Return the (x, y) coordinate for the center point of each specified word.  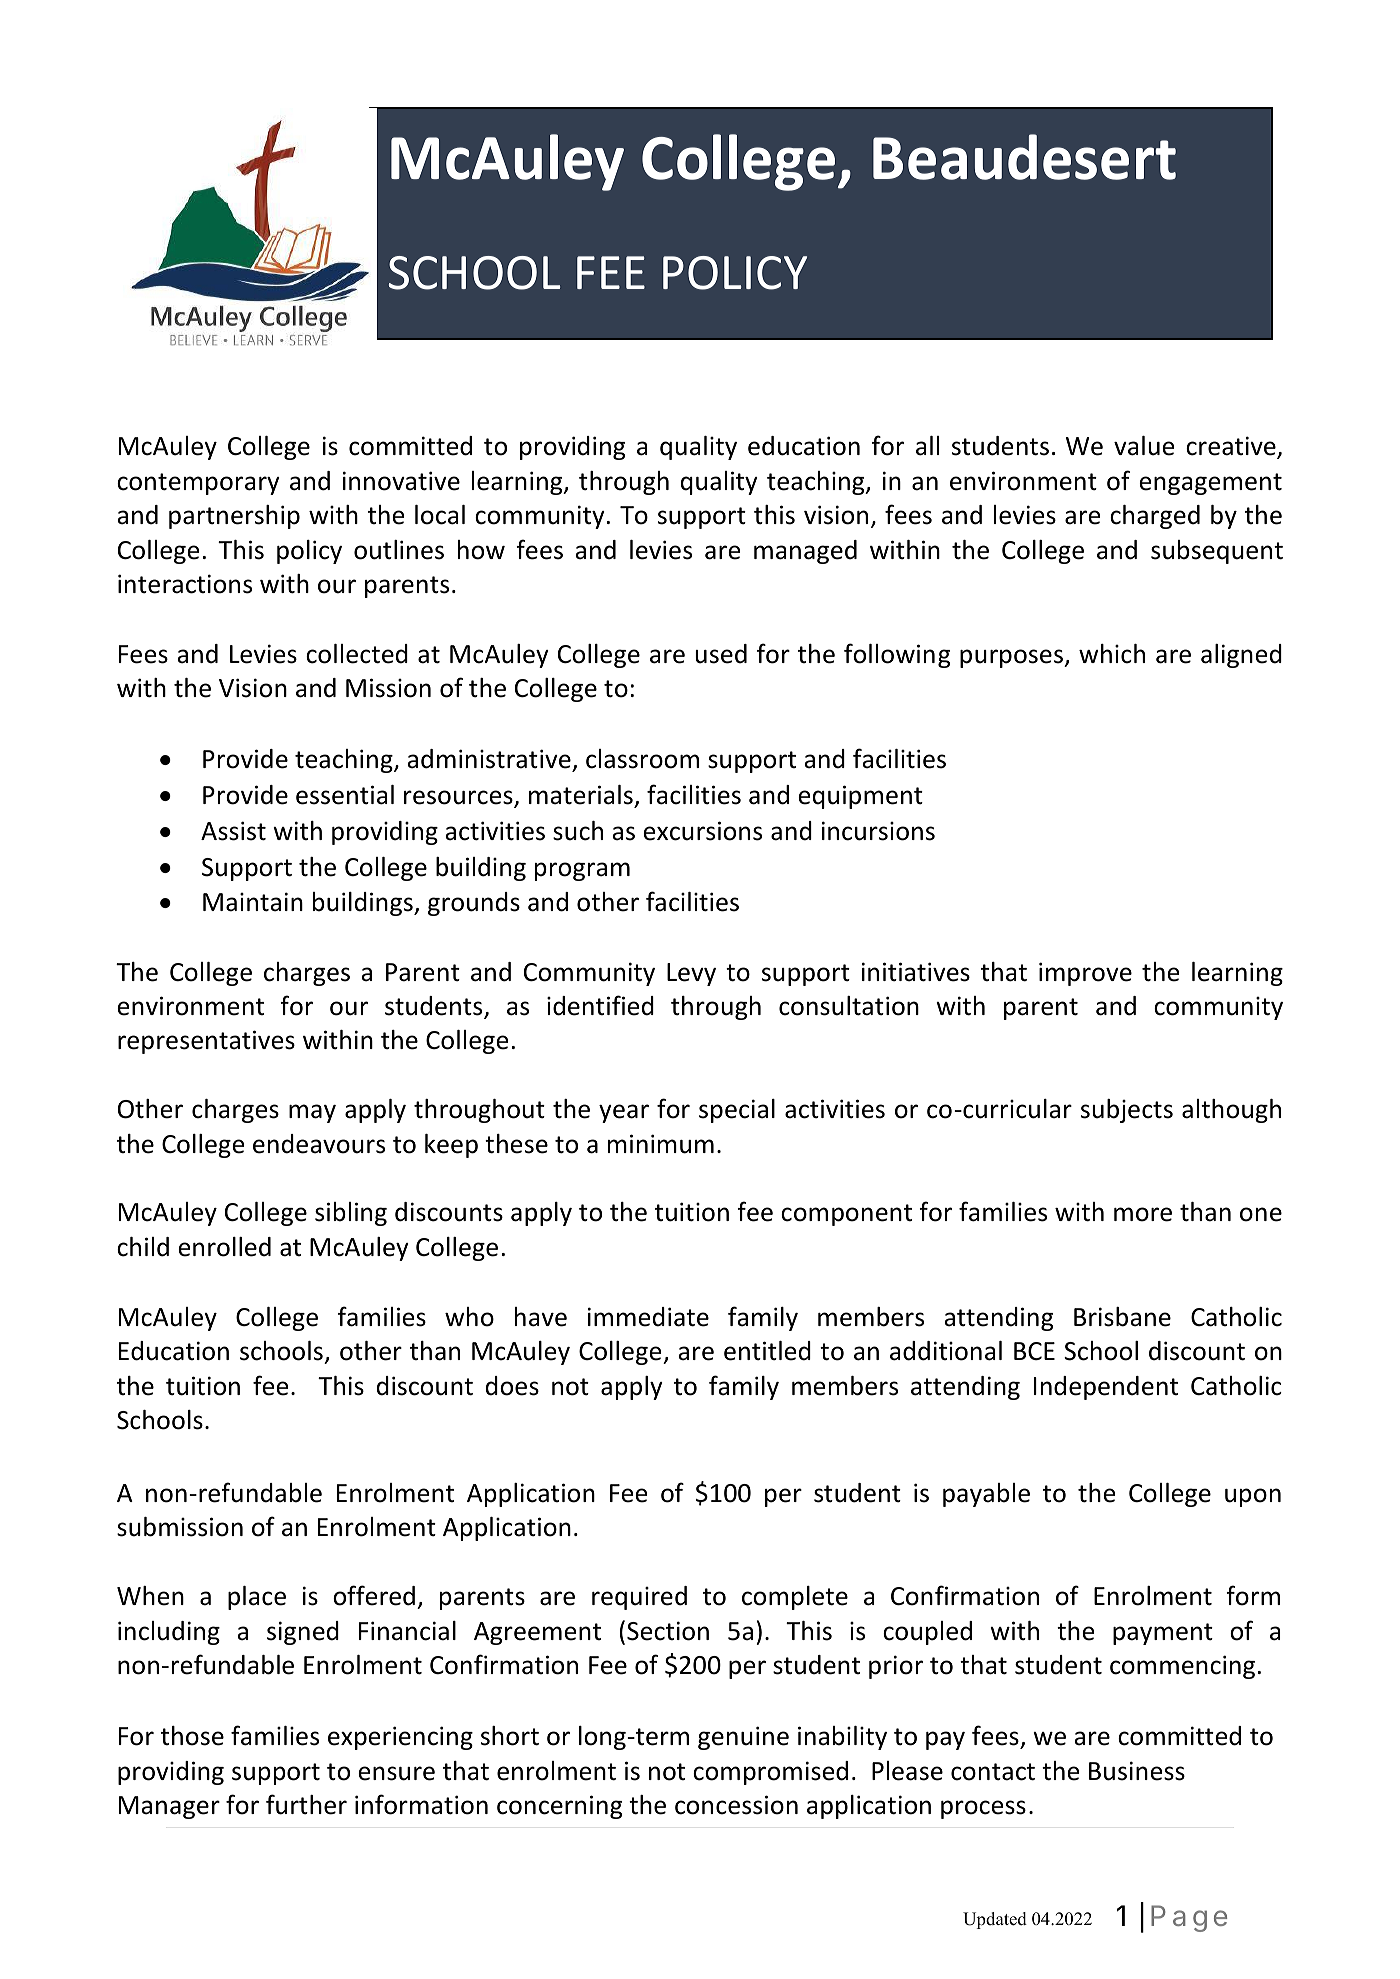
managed (805, 552)
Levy (691, 974)
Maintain (253, 902)
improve (1085, 974)
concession (736, 1805)
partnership (234, 517)
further (306, 1804)
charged (1155, 517)
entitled (767, 1351)
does (512, 1386)
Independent (1106, 1388)
